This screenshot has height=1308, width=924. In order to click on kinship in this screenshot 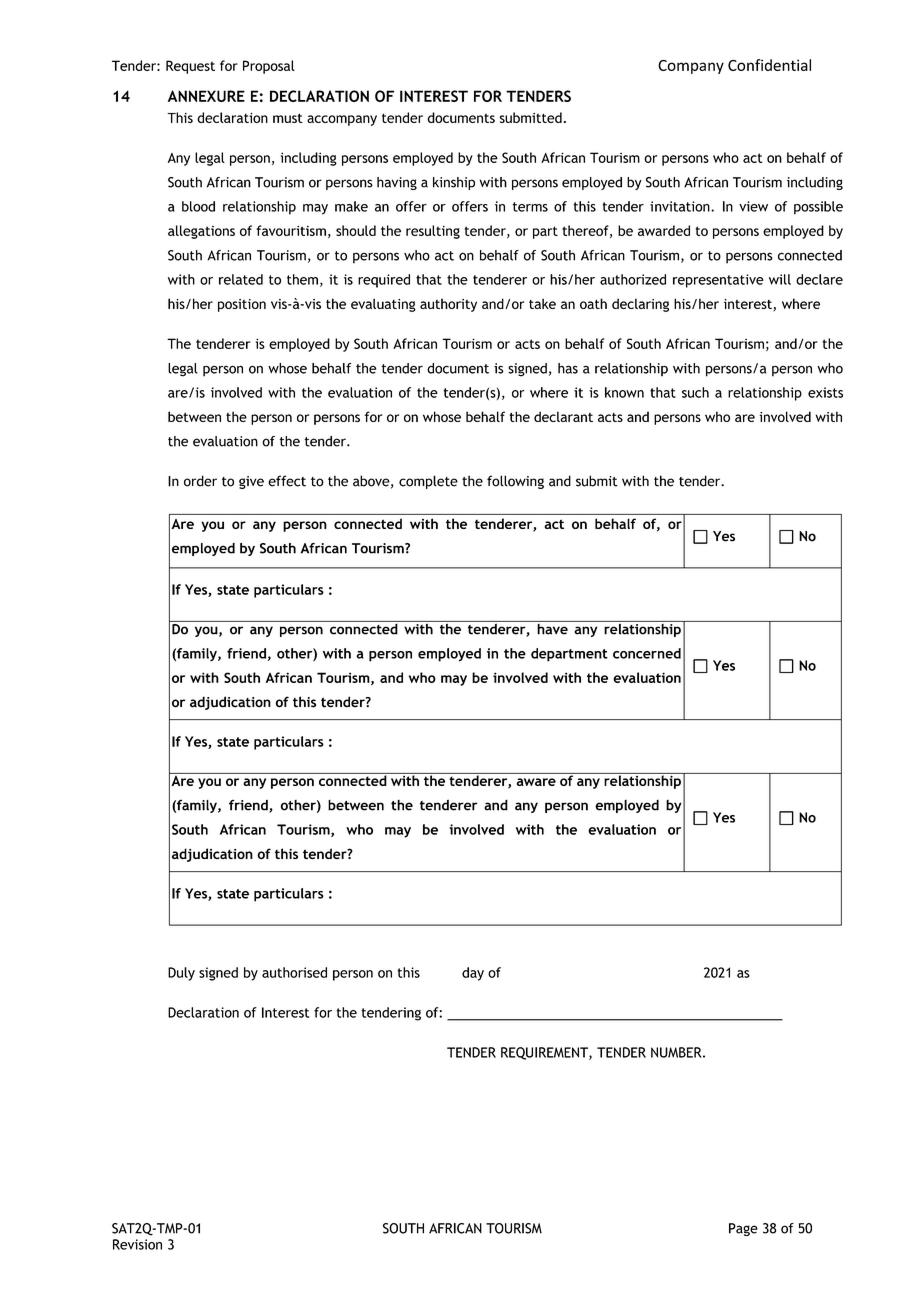, I will do `click(454, 183)`.
